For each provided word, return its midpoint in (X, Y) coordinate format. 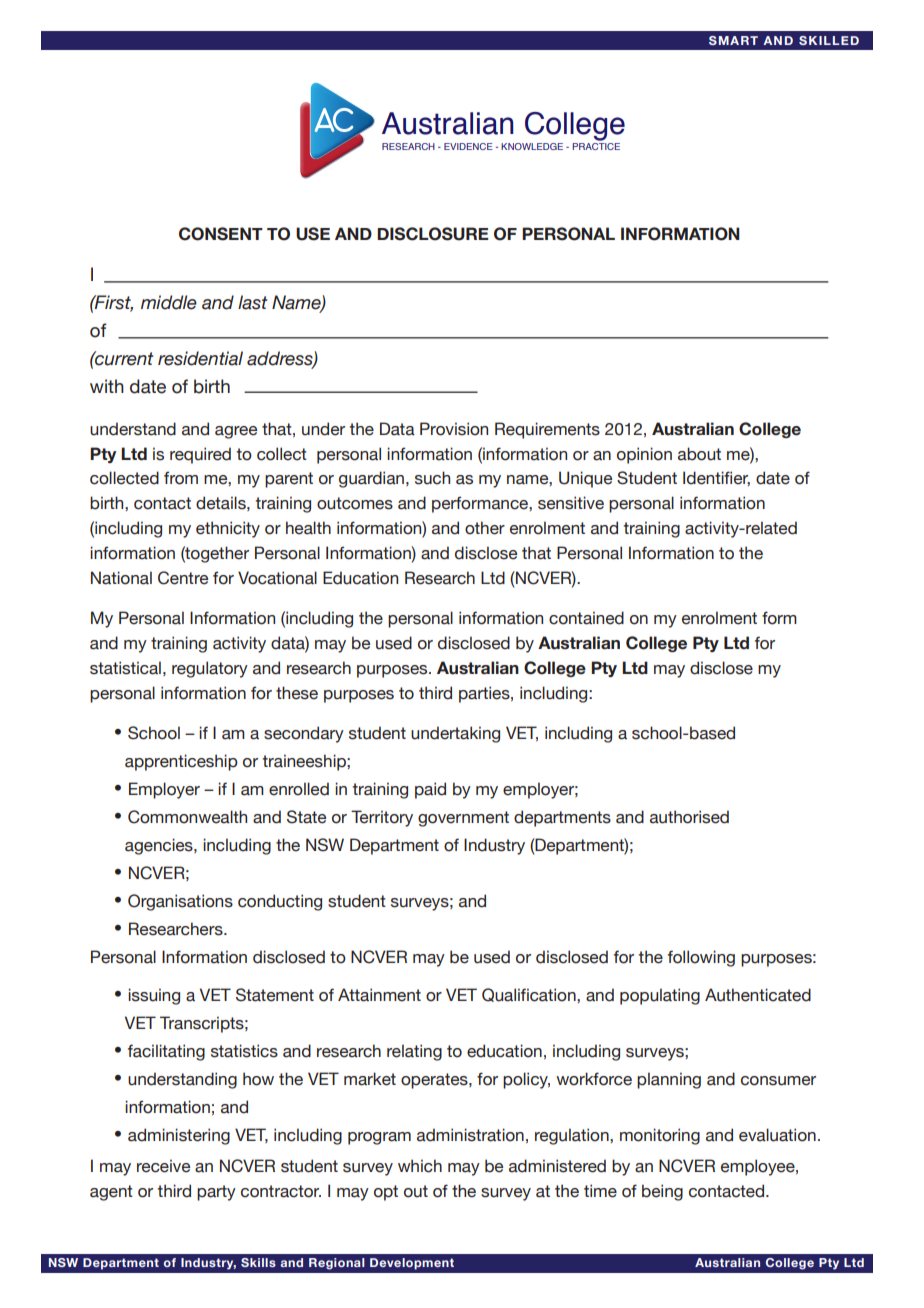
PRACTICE (596, 146)
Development (412, 1264)
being (662, 1192)
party (216, 1193)
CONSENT (221, 234)
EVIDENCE (468, 146)
